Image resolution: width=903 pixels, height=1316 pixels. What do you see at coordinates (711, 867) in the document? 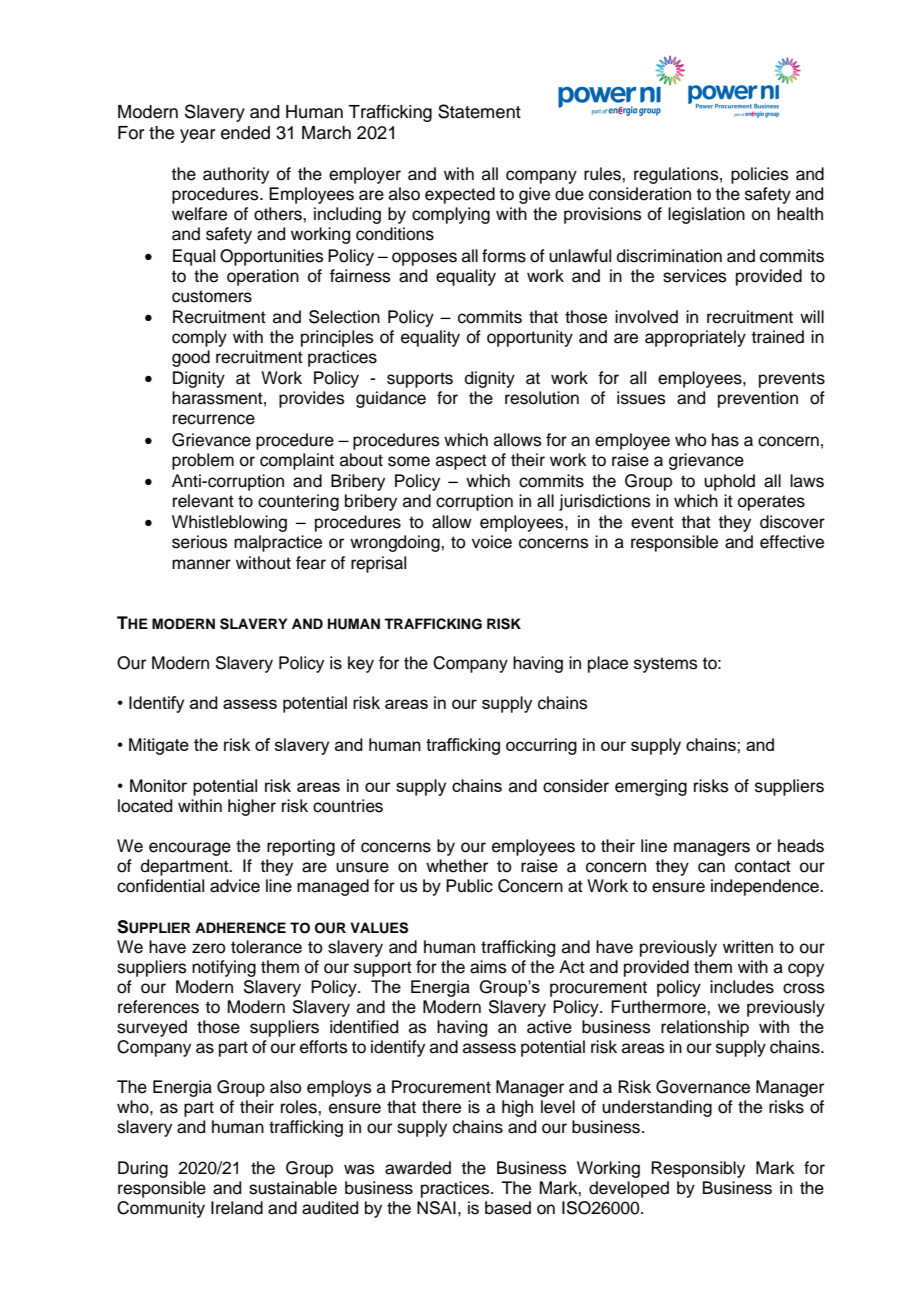
I see `can` at bounding box center [711, 867].
